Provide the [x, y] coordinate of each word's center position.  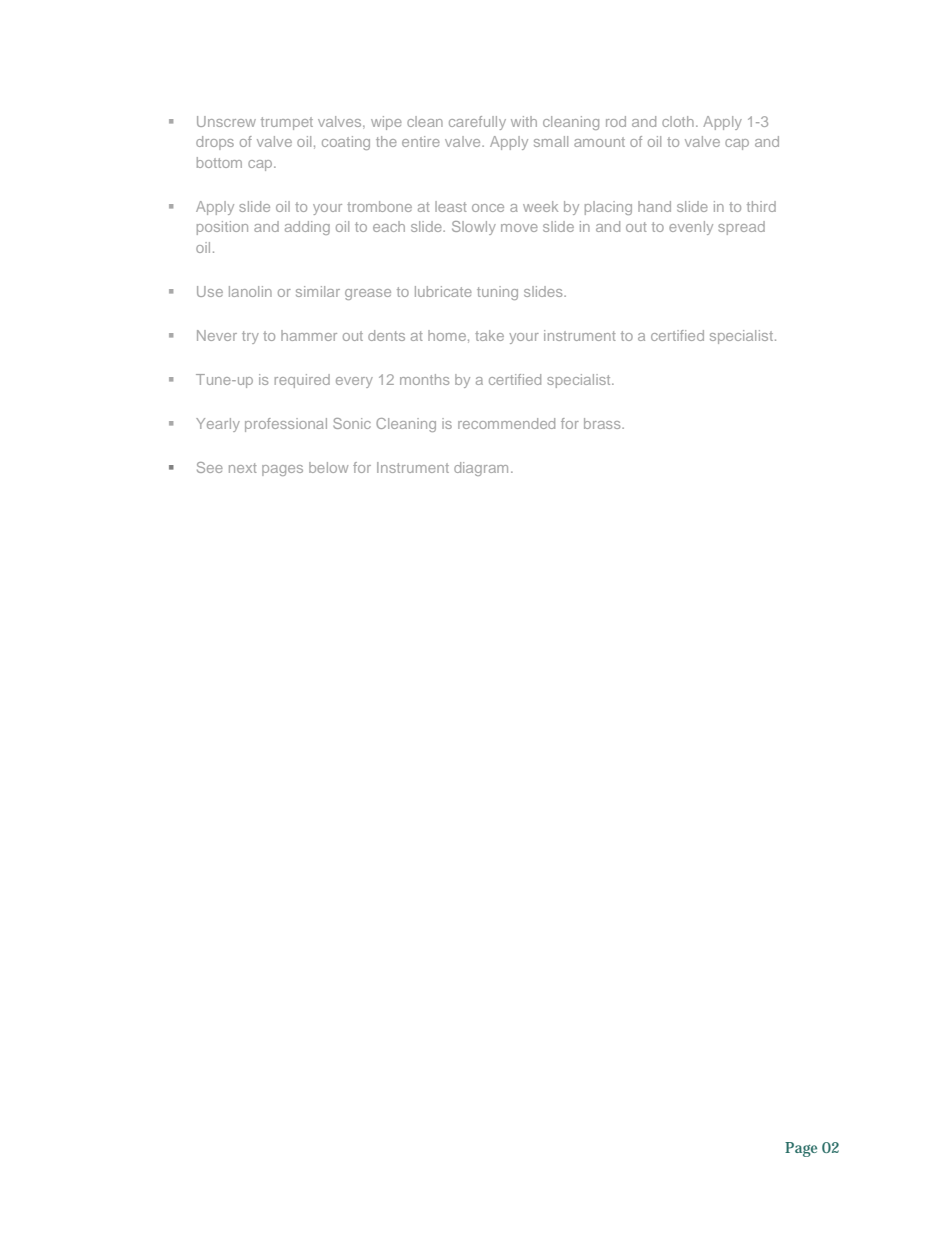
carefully [477, 123]
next [243, 468]
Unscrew [226, 121]
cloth [678, 121]
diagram [481, 469]
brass [603, 423]
